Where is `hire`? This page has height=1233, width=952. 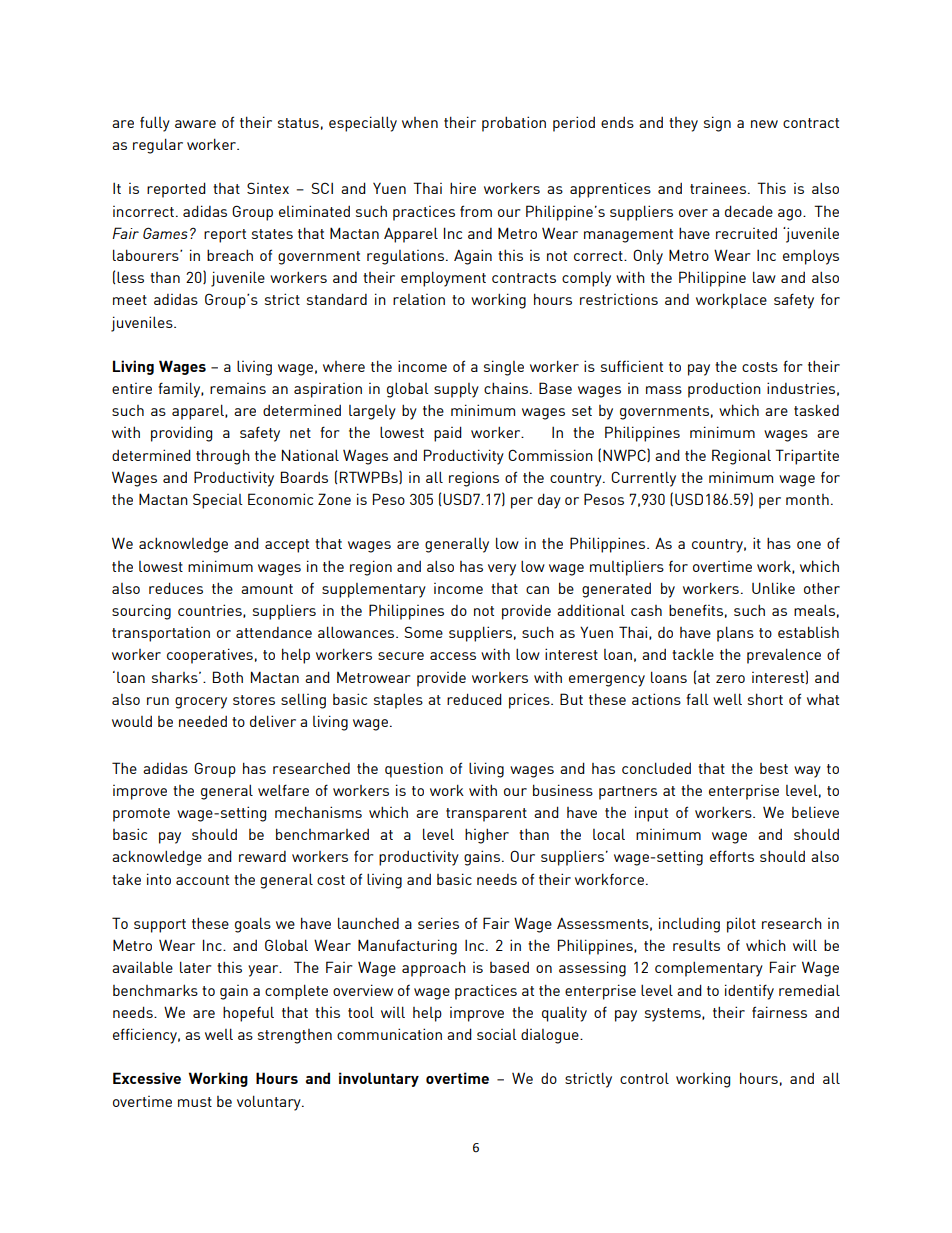 hire is located at coordinates (463, 188).
